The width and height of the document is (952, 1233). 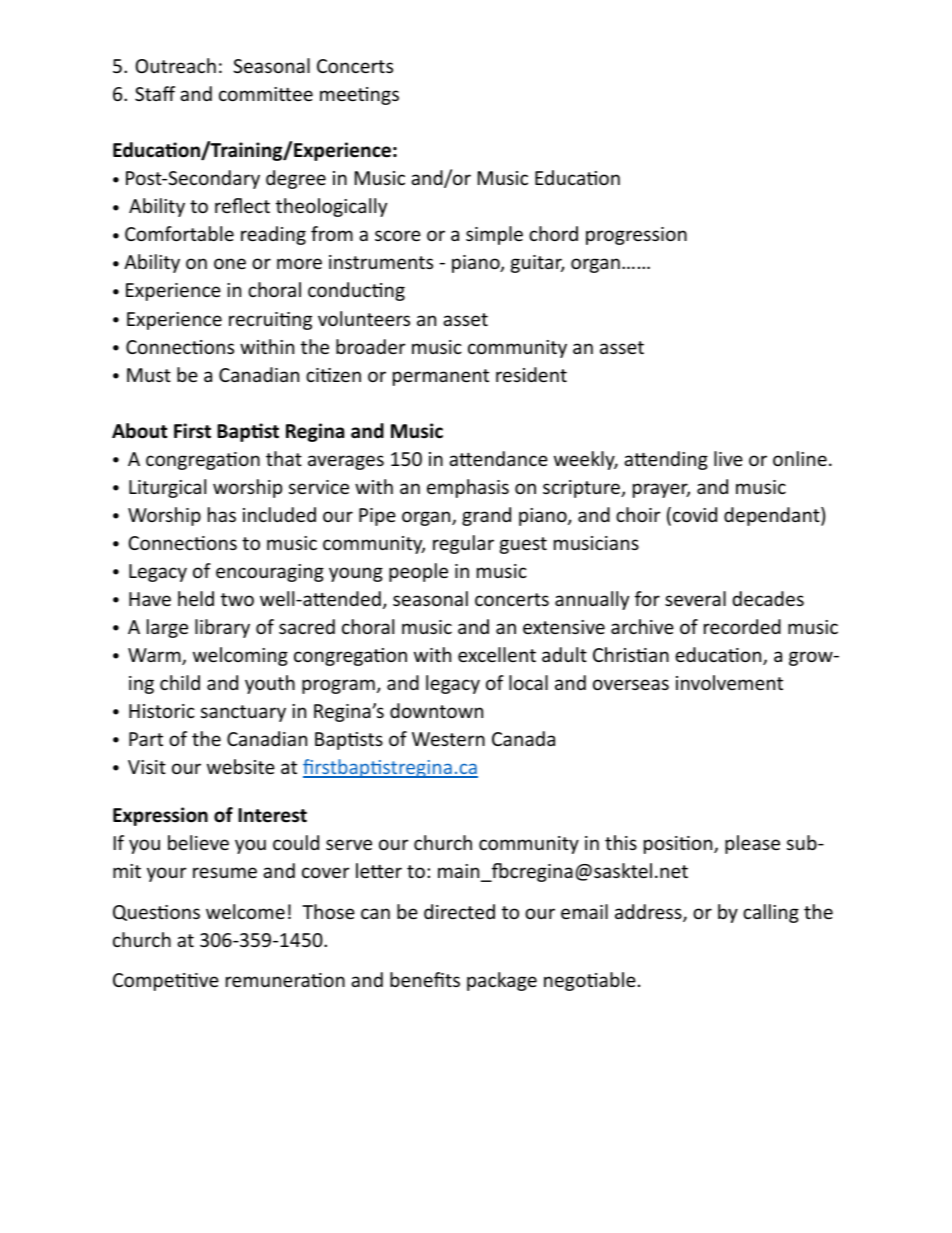 What do you see at coordinates (245, 911) in the document?
I see `welcome` at bounding box center [245, 911].
